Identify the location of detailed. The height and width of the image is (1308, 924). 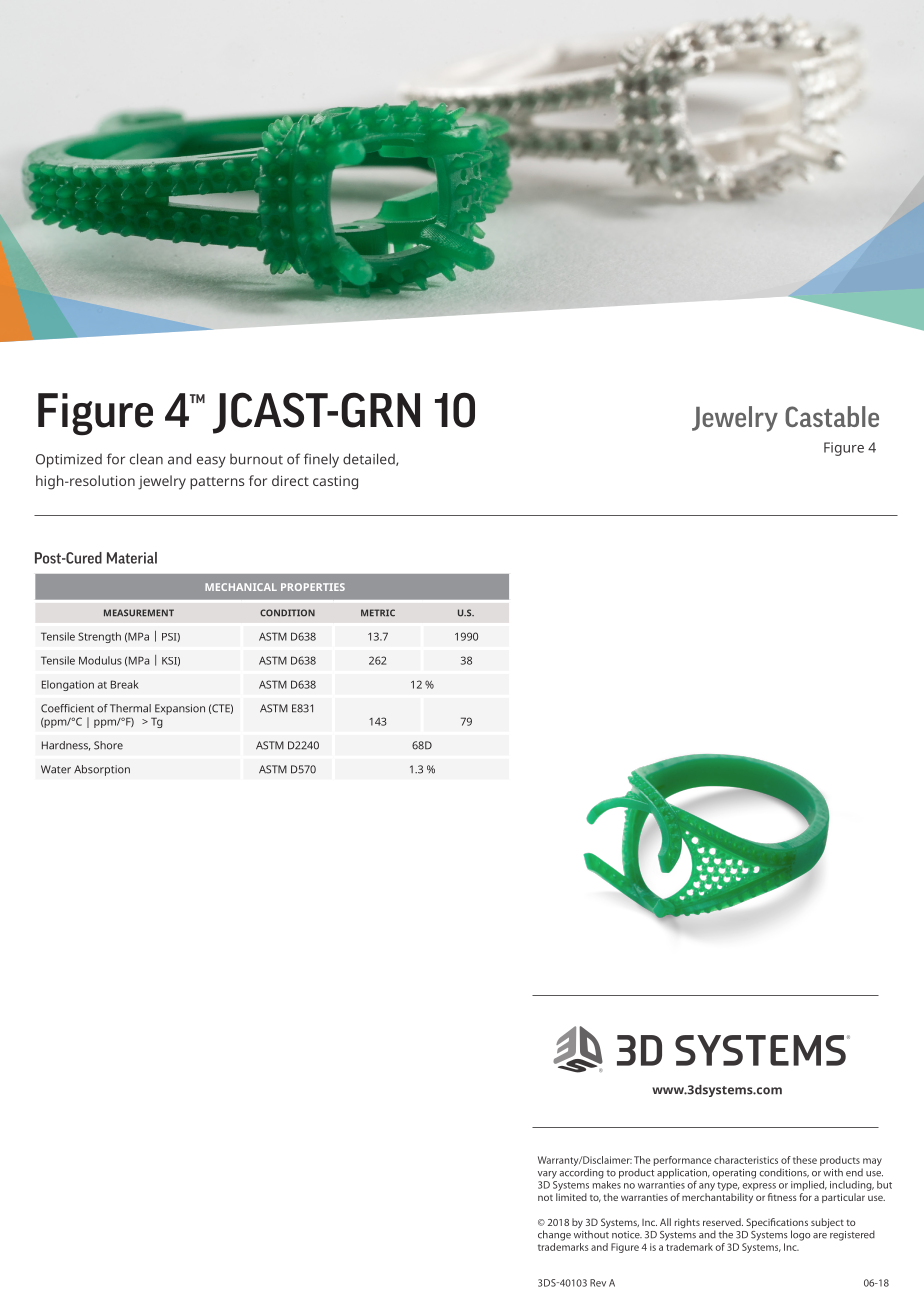
(370, 459).
